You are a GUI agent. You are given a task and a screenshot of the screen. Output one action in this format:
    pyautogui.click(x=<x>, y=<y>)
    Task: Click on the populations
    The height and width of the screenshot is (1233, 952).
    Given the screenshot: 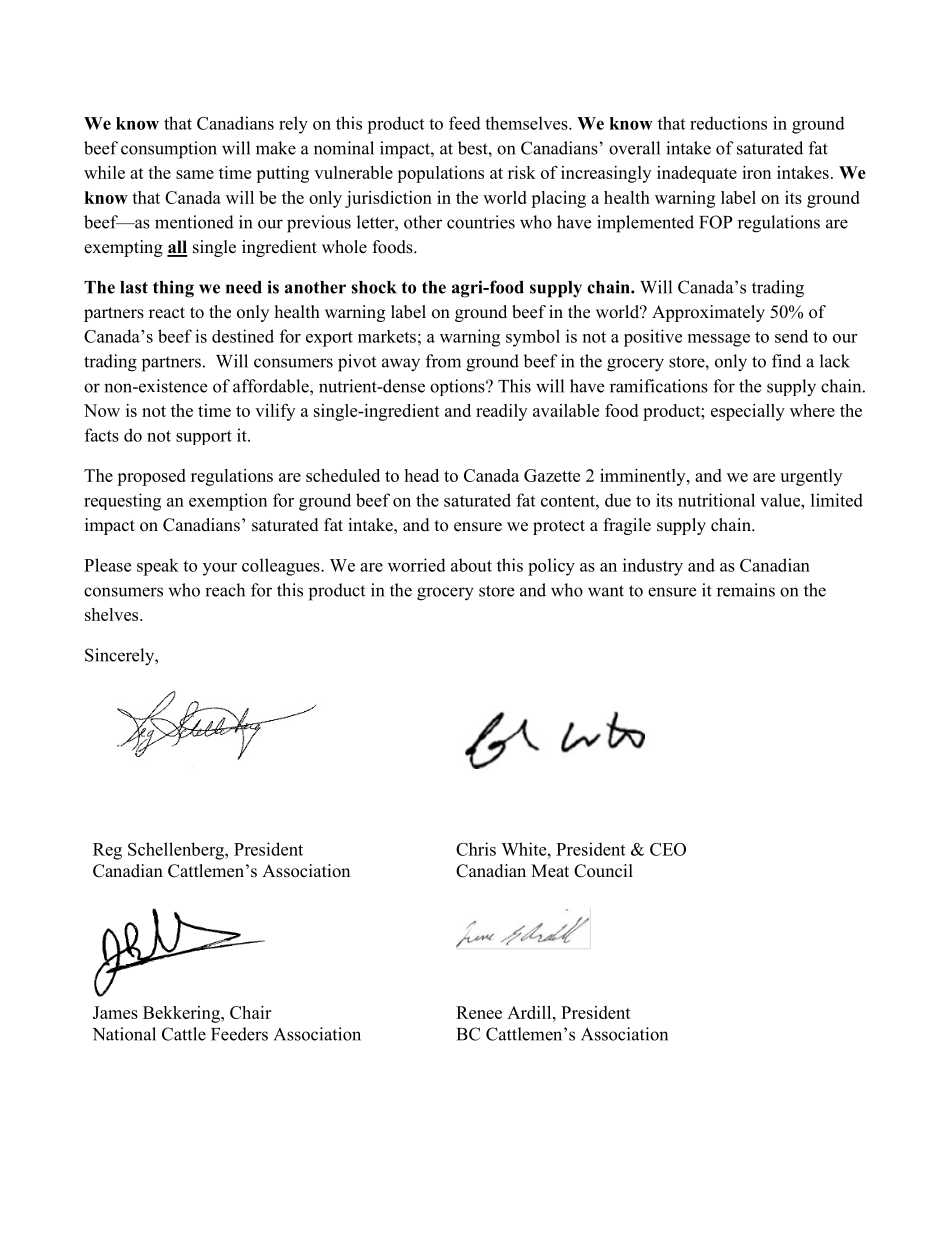 What is the action you would take?
    pyautogui.click(x=440, y=174)
